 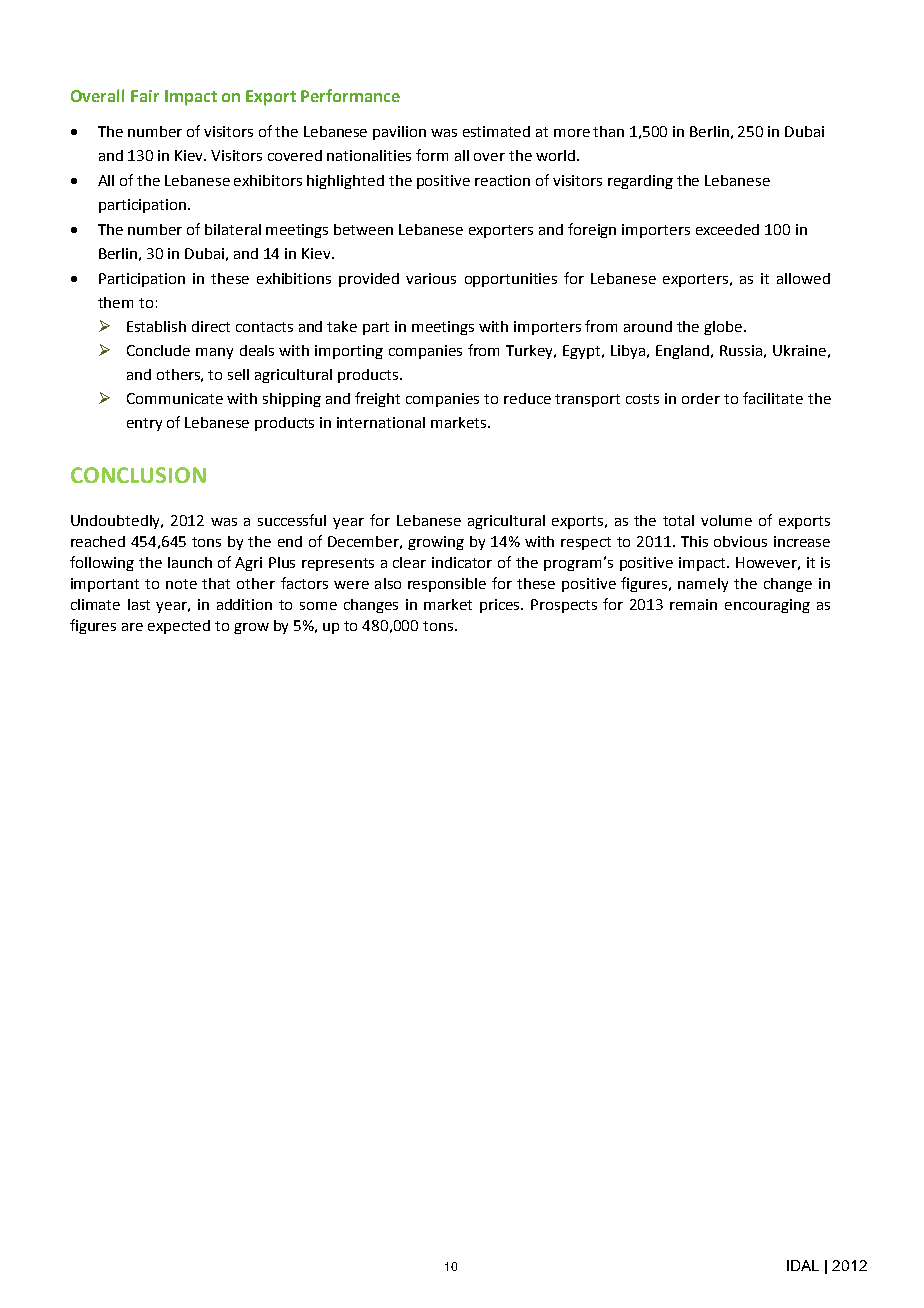 What do you see at coordinates (349, 352) in the page?
I see `importing` at bounding box center [349, 352].
